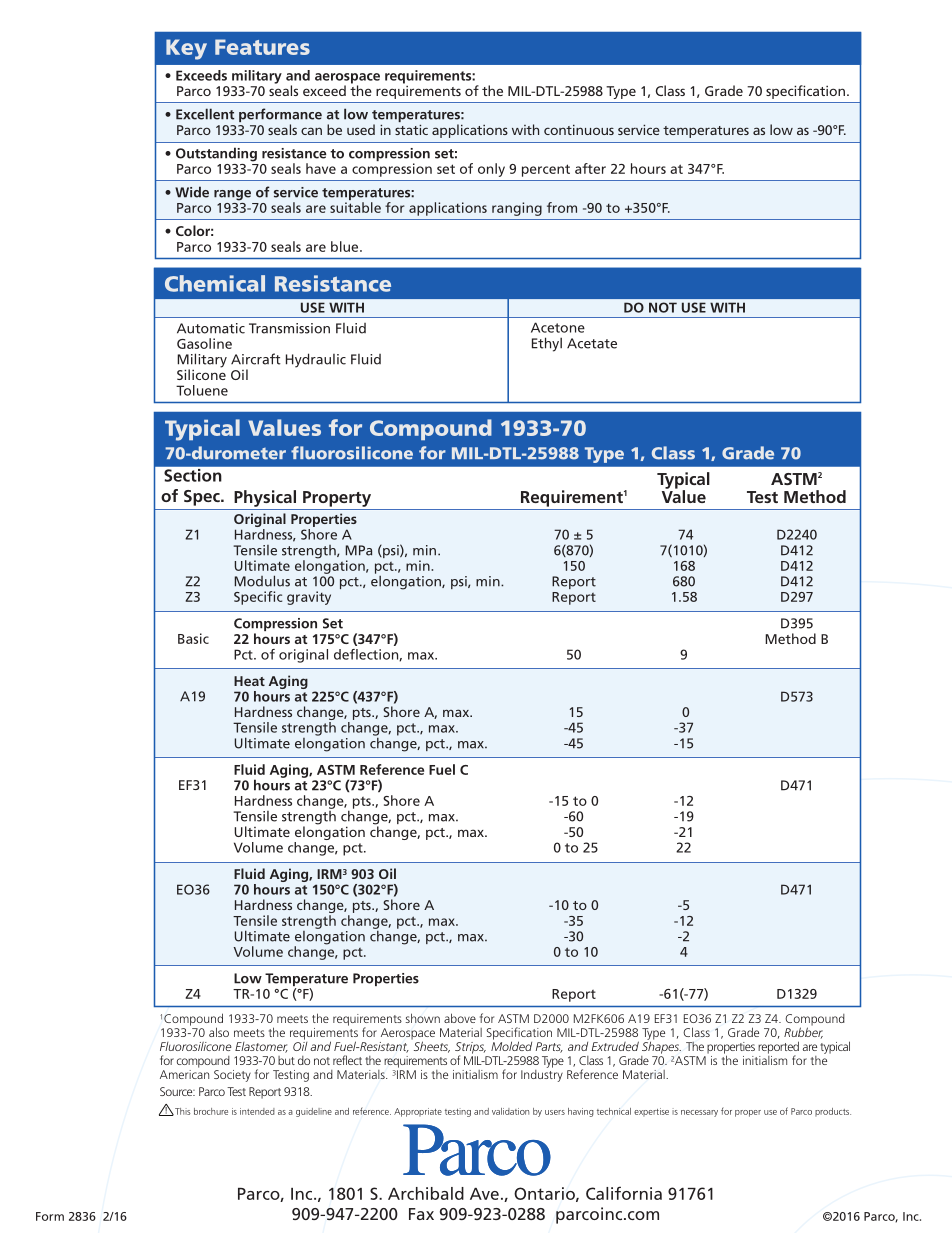  I want to click on Aircraft, so click(256, 359).
